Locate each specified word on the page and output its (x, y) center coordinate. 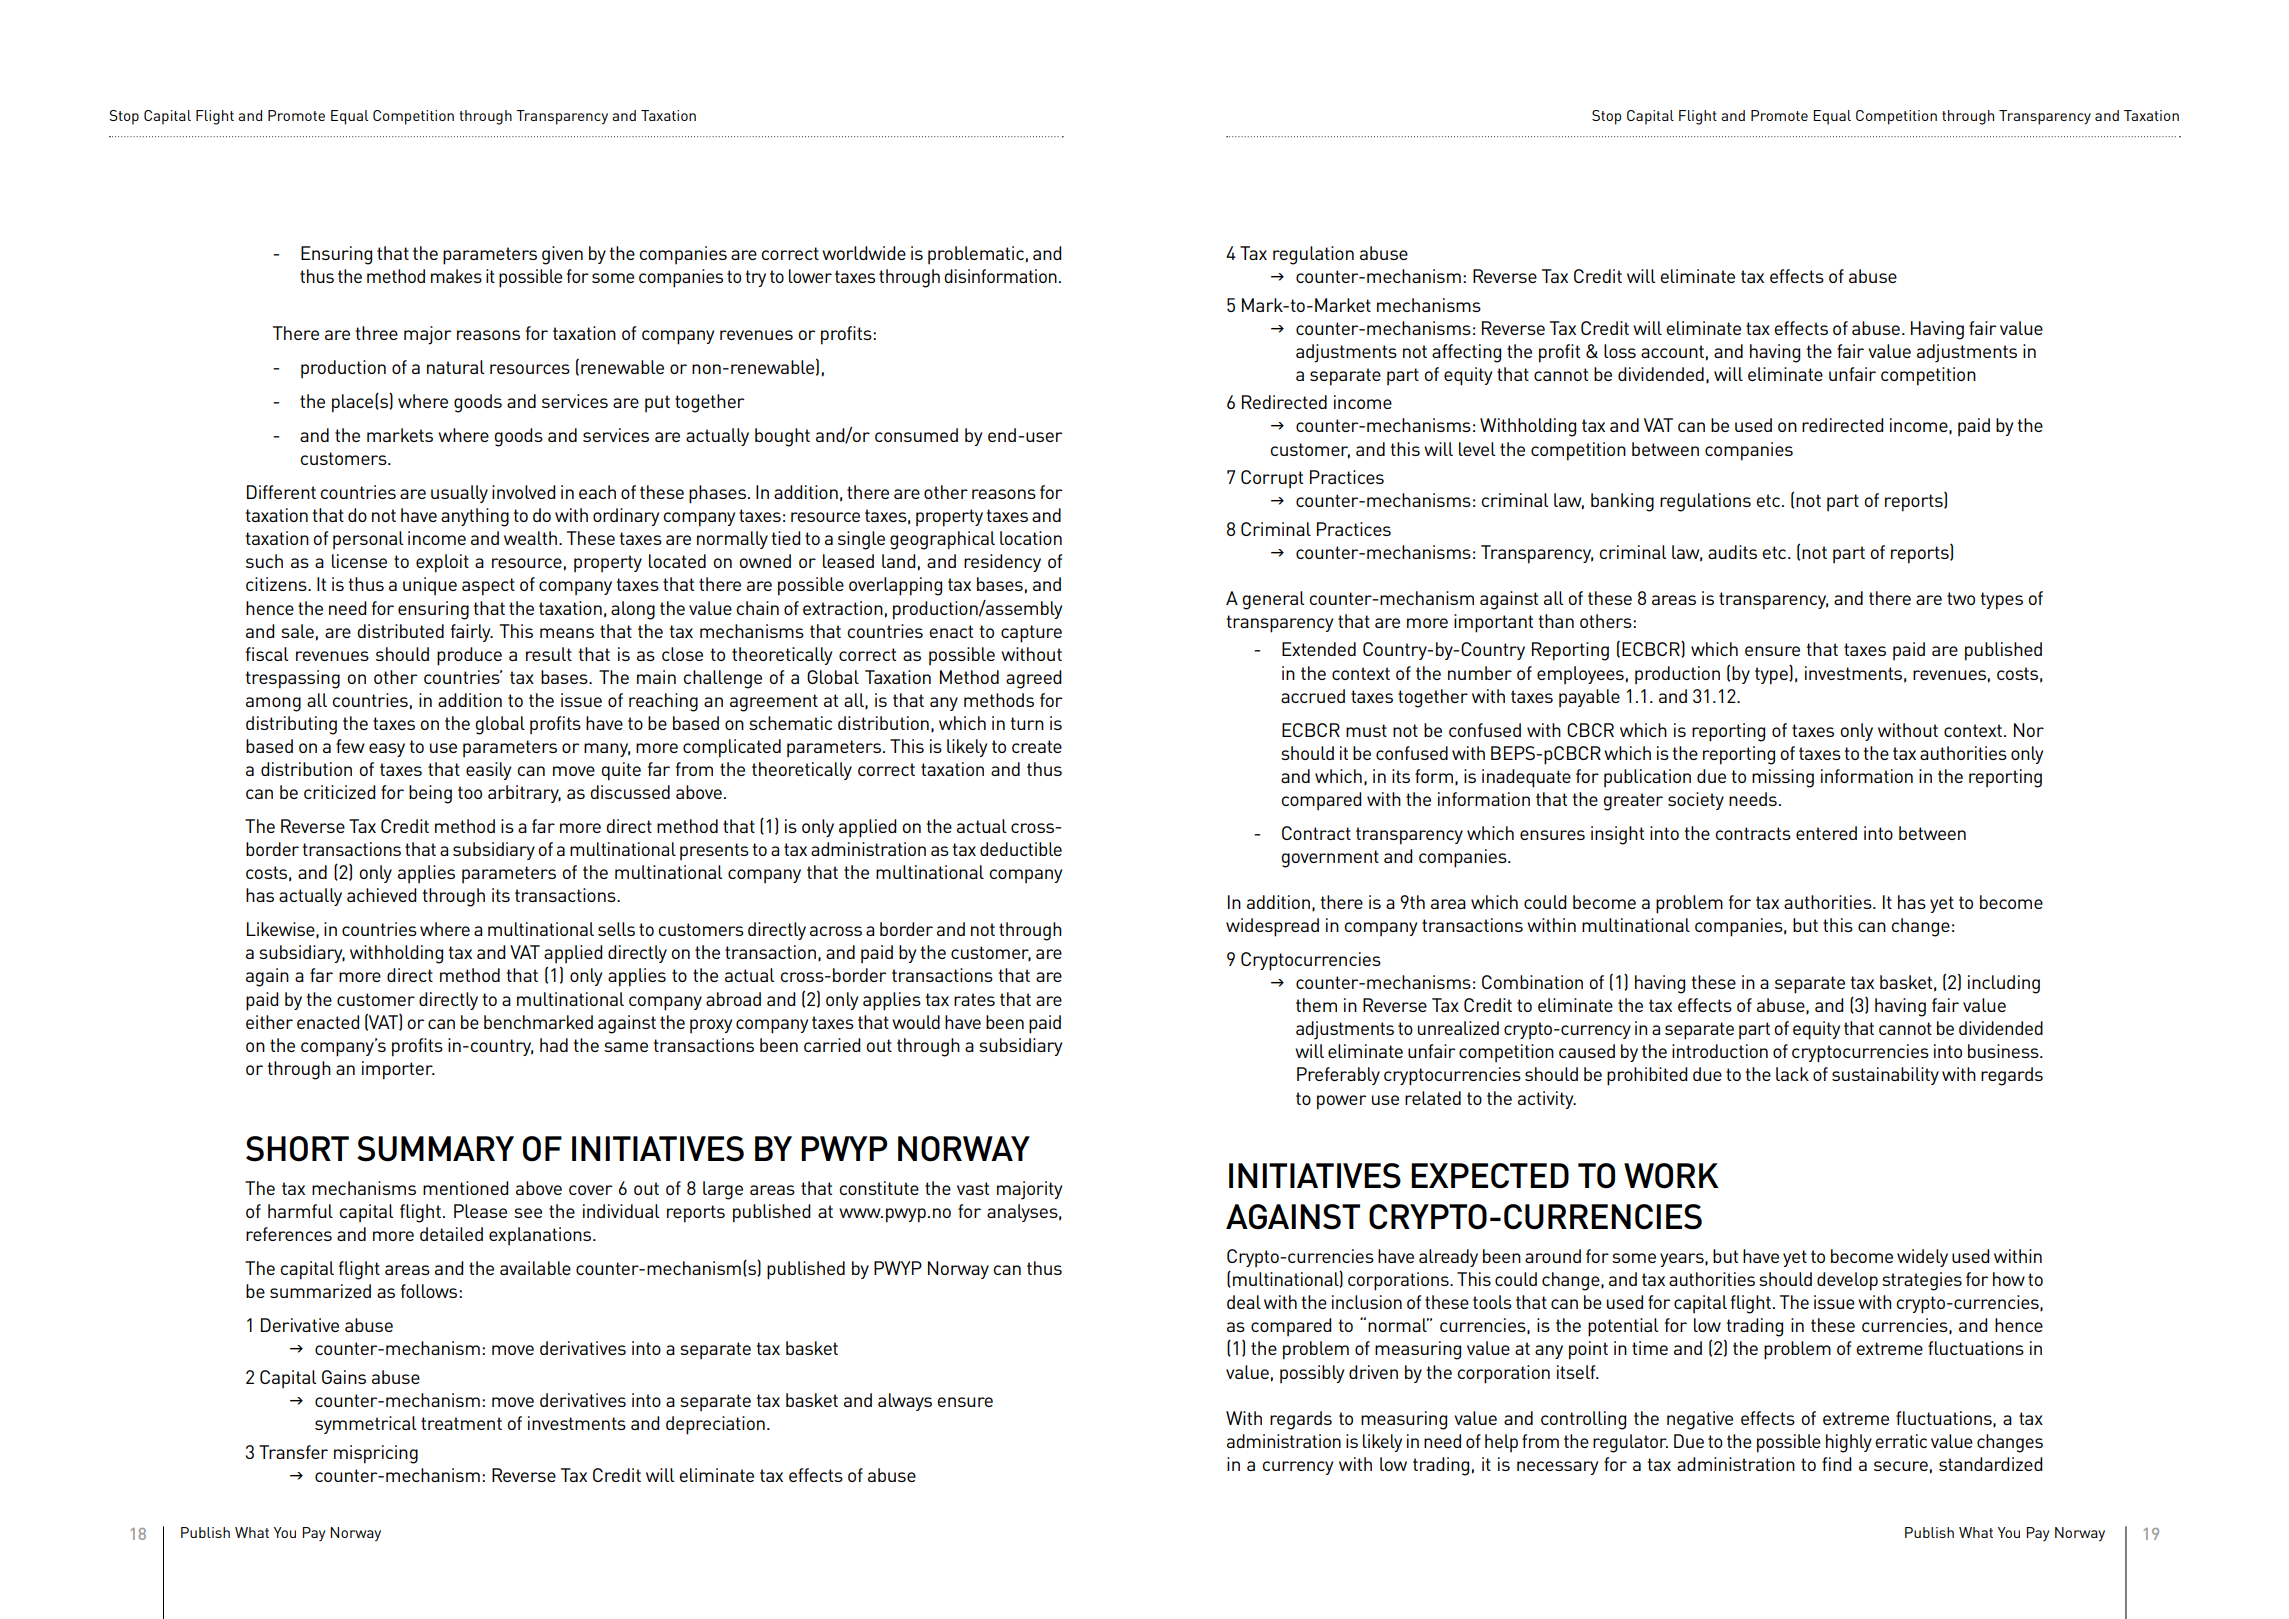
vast (973, 1188)
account (1672, 351)
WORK (1671, 1176)
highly (1849, 1443)
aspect (488, 587)
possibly (1312, 1374)
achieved (382, 895)
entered (1826, 833)
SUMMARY (435, 1149)
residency (1002, 563)
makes (456, 276)
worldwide (864, 253)
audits (1732, 552)
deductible (1021, 849)
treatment (461, 1423)
